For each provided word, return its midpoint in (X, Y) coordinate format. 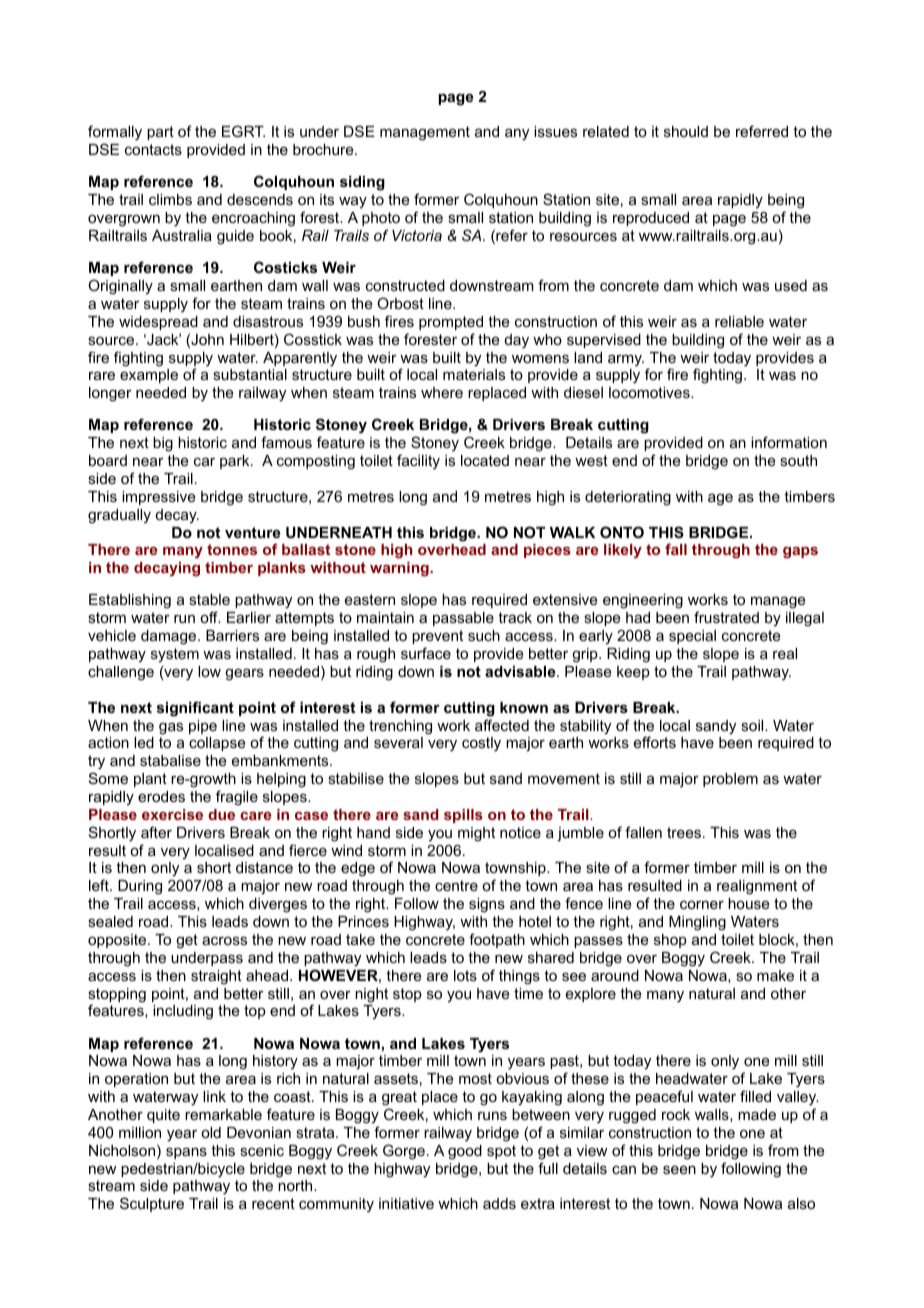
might (476, 834)
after (156, 832)
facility (418, 462)
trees (684, 832)
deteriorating (628, 498)
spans (186, 1153)
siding (362, 183)
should (686, 131)
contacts (153, 149)
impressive (159, 498)
